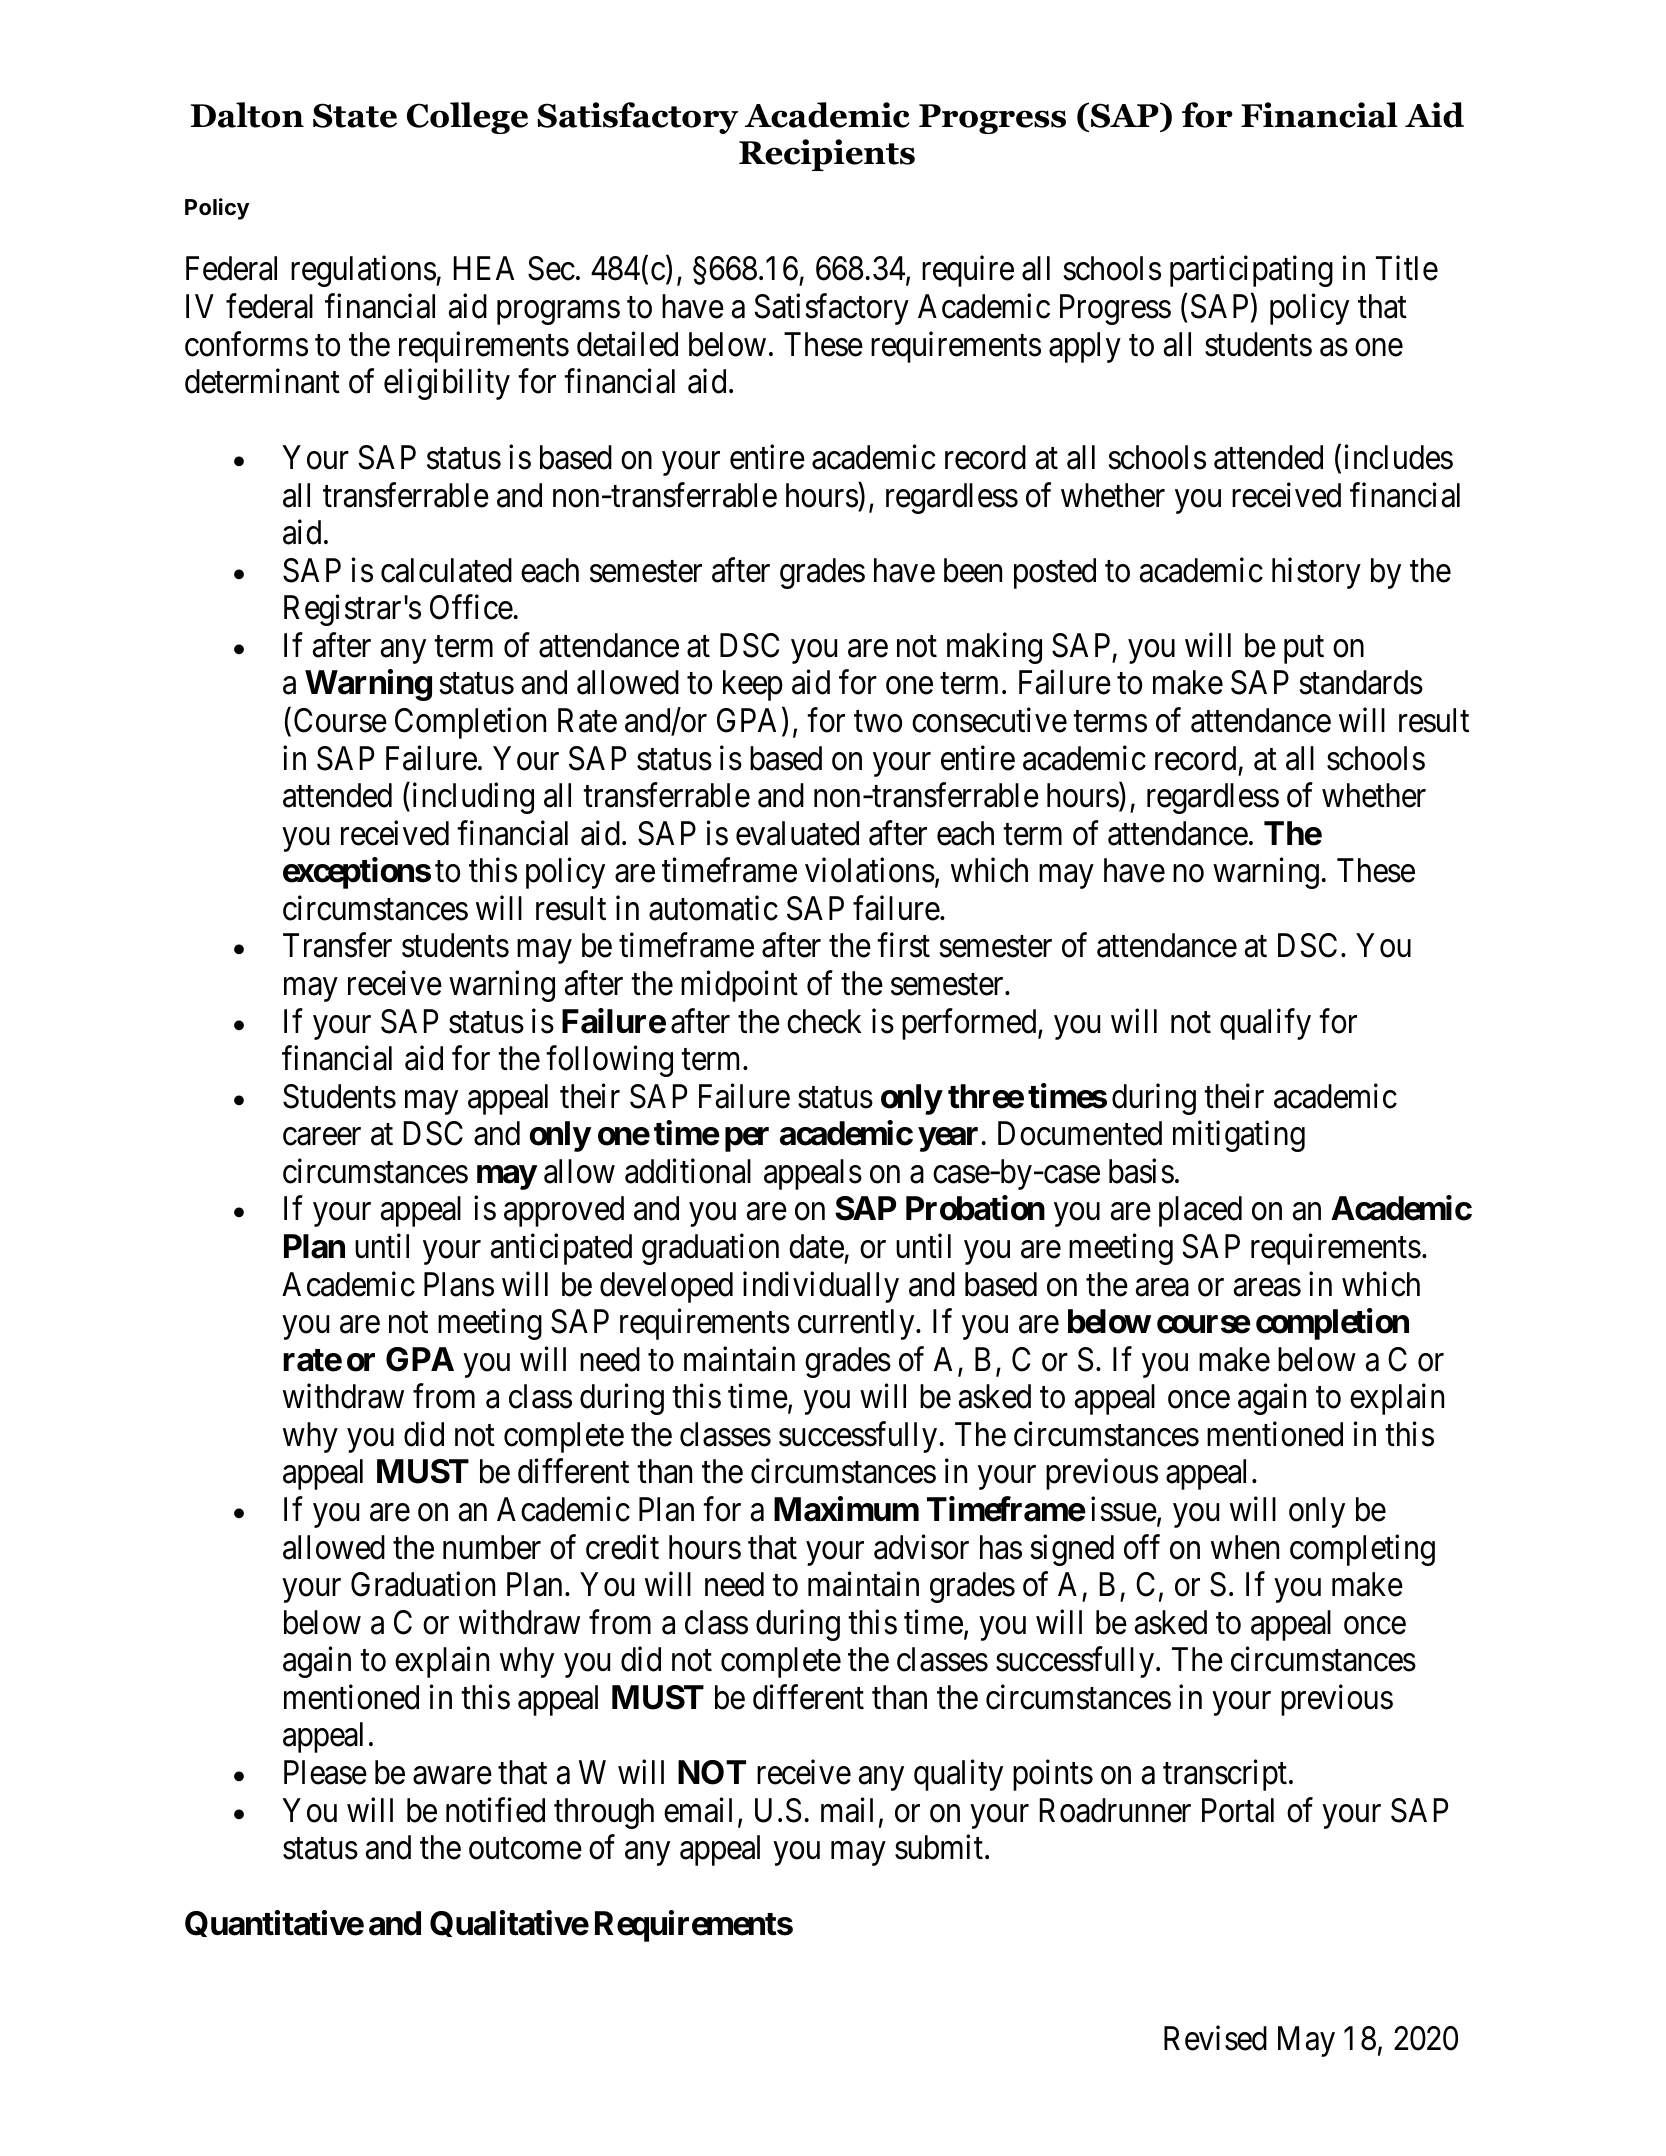  I want to click on keep, so click(753, 685).
